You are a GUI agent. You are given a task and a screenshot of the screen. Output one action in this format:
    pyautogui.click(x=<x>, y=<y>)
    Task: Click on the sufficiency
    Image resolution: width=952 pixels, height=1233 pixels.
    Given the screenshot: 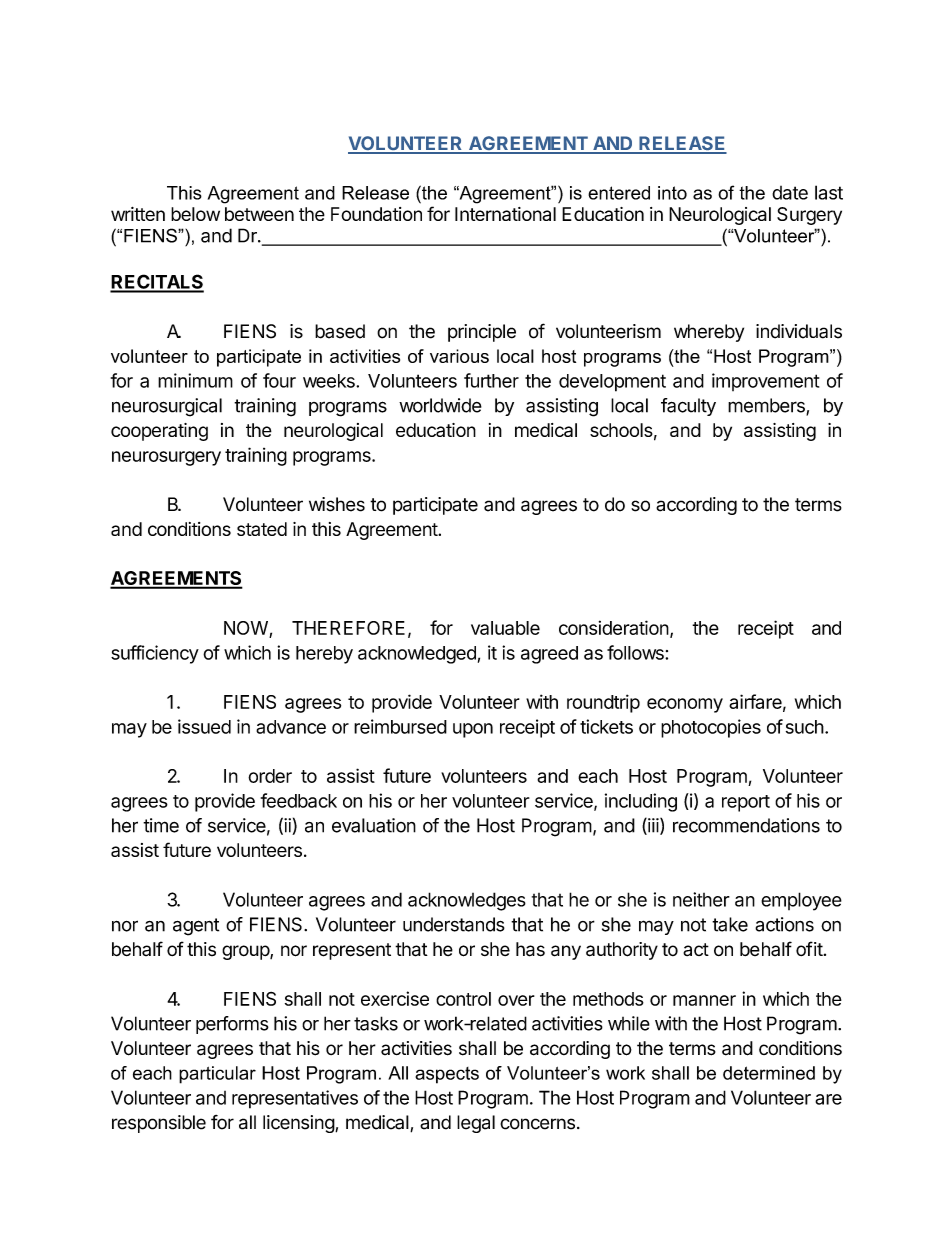 What is the action you would take?
    pyautogui.click(x=155, y=654)
